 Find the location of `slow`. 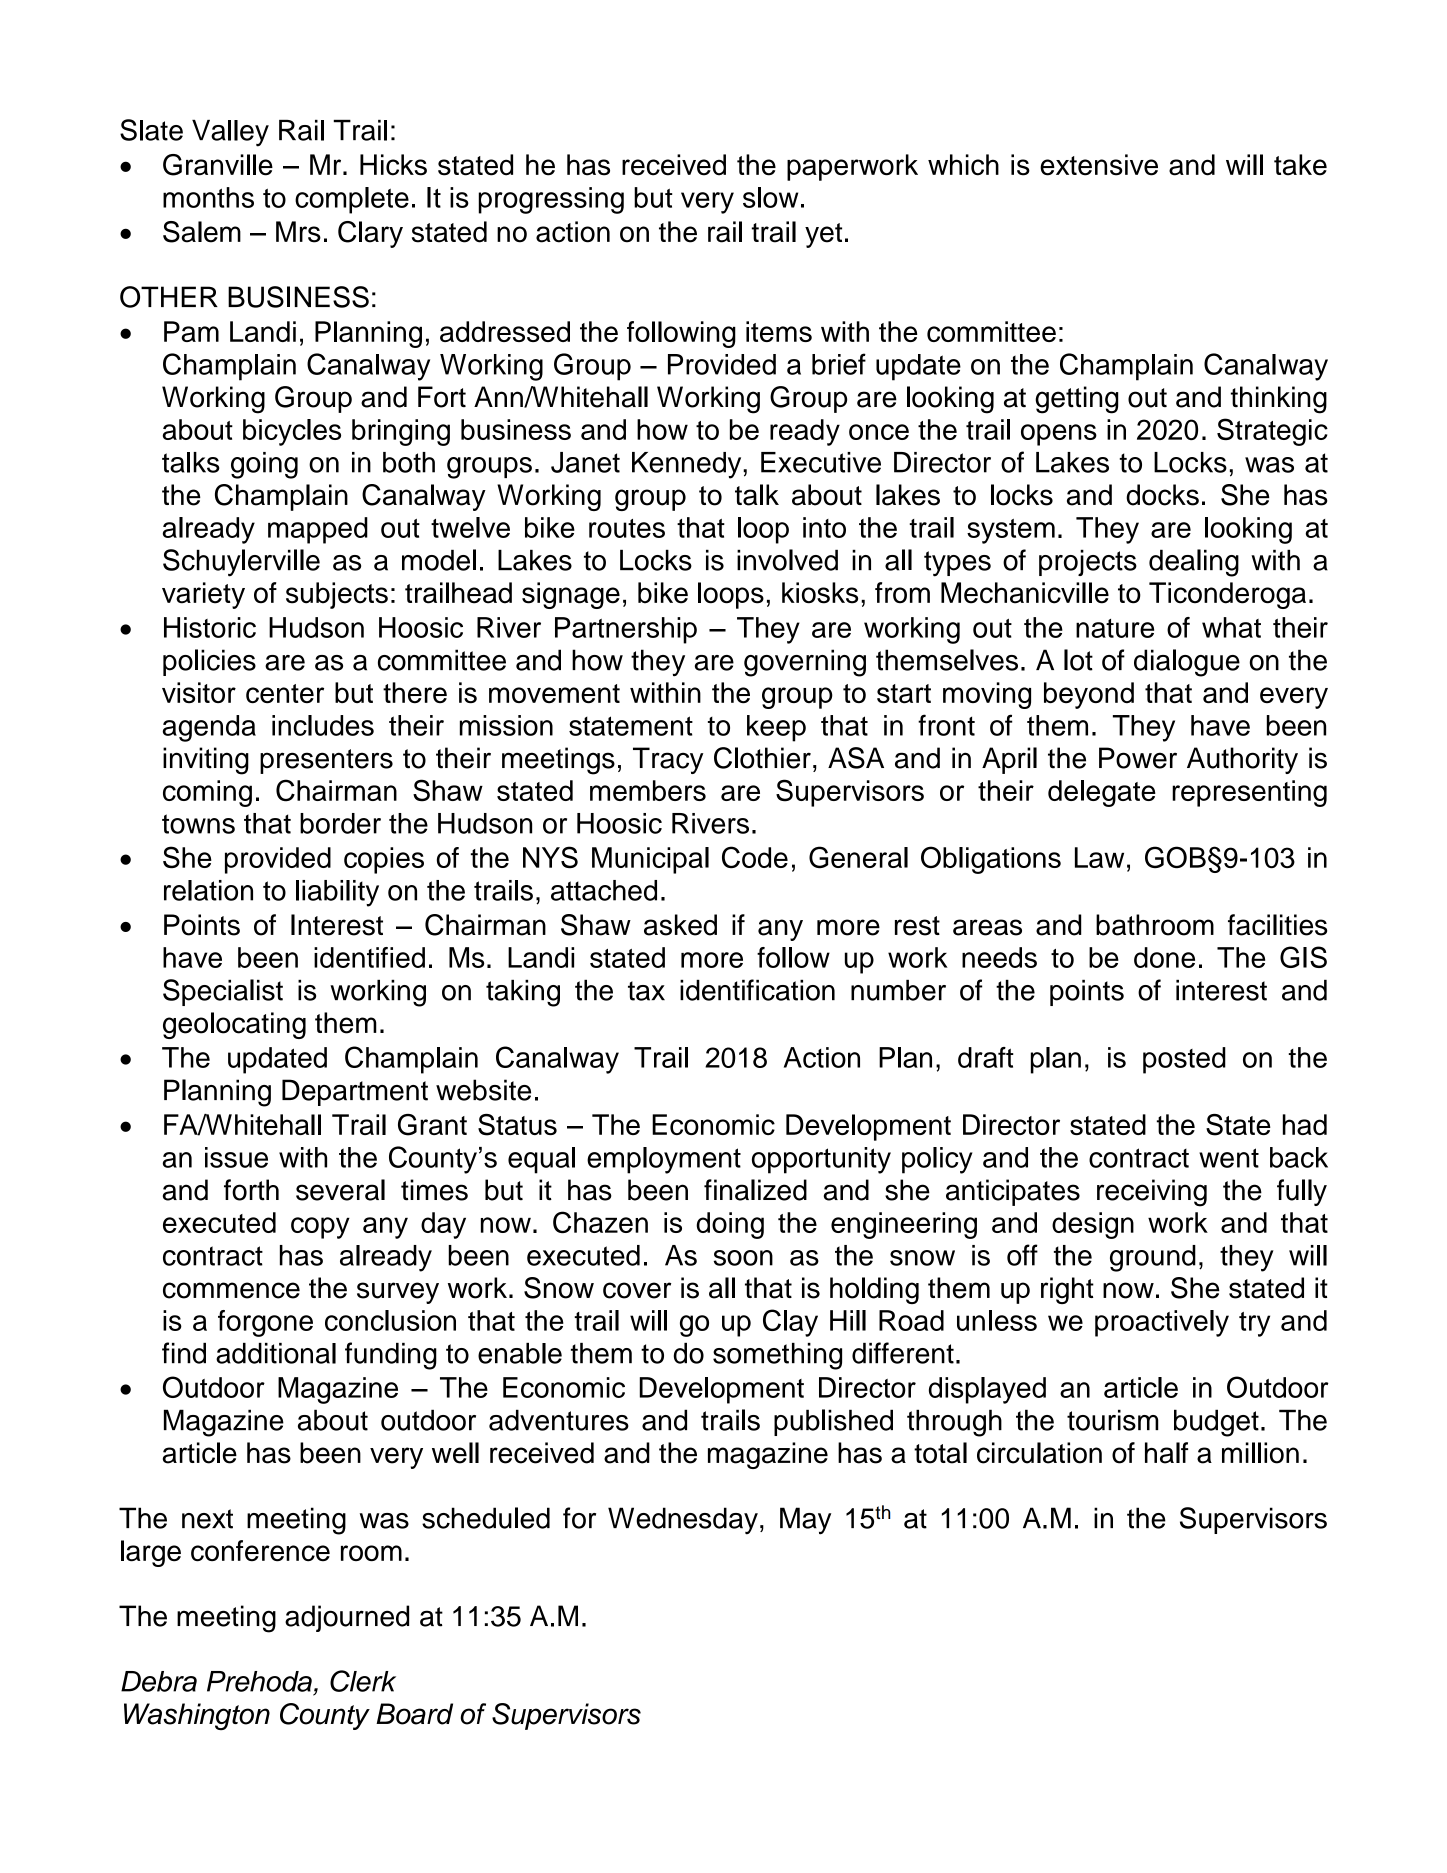

slow is located at coordinates (770, 197).
